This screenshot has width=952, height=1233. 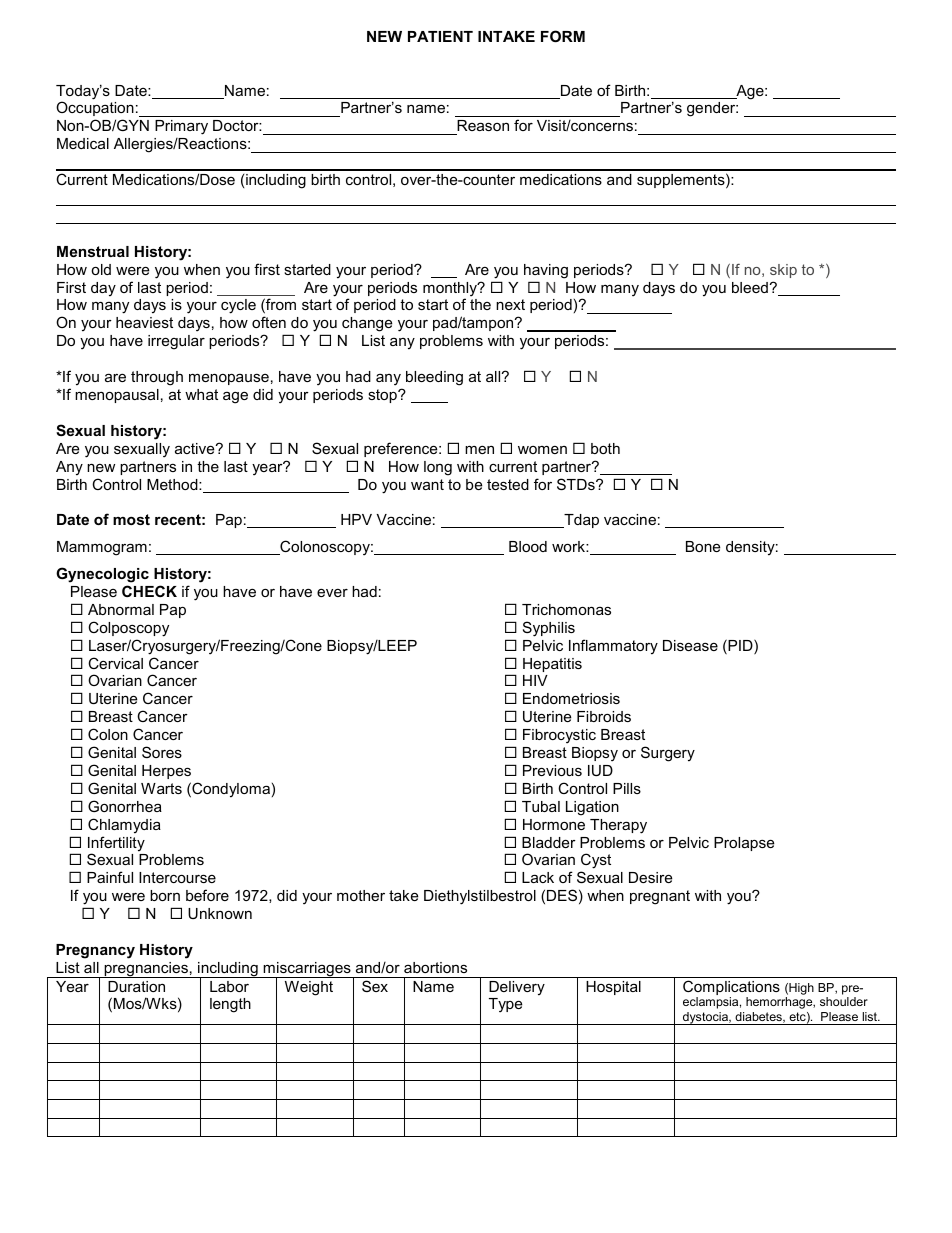 What do you see at coordinates (95, 108) in the screenshot?
I see `Occupation` at bounding box center [95, 108].
